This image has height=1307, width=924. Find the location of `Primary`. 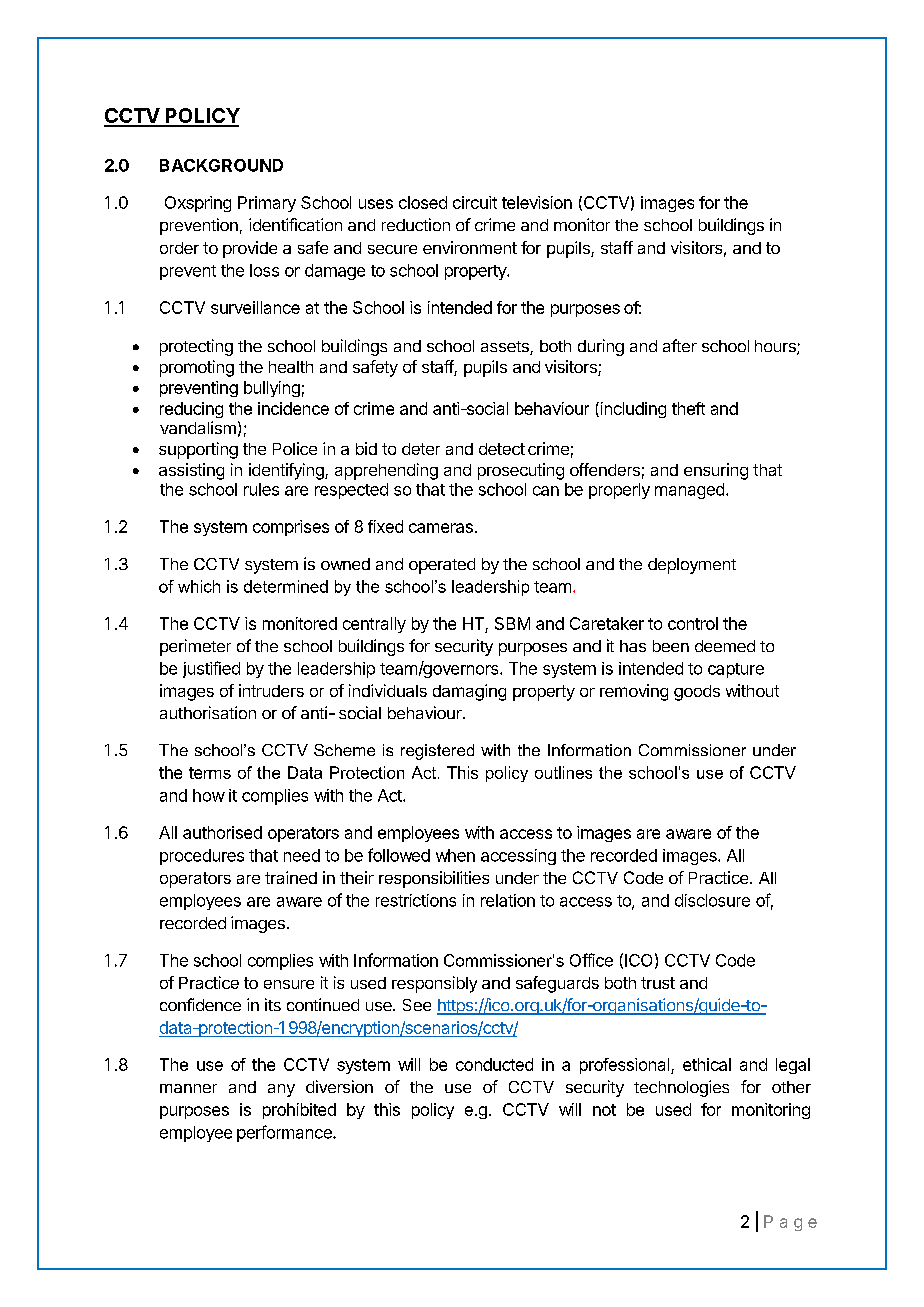

Primary is located at coordinates (267, 204).
